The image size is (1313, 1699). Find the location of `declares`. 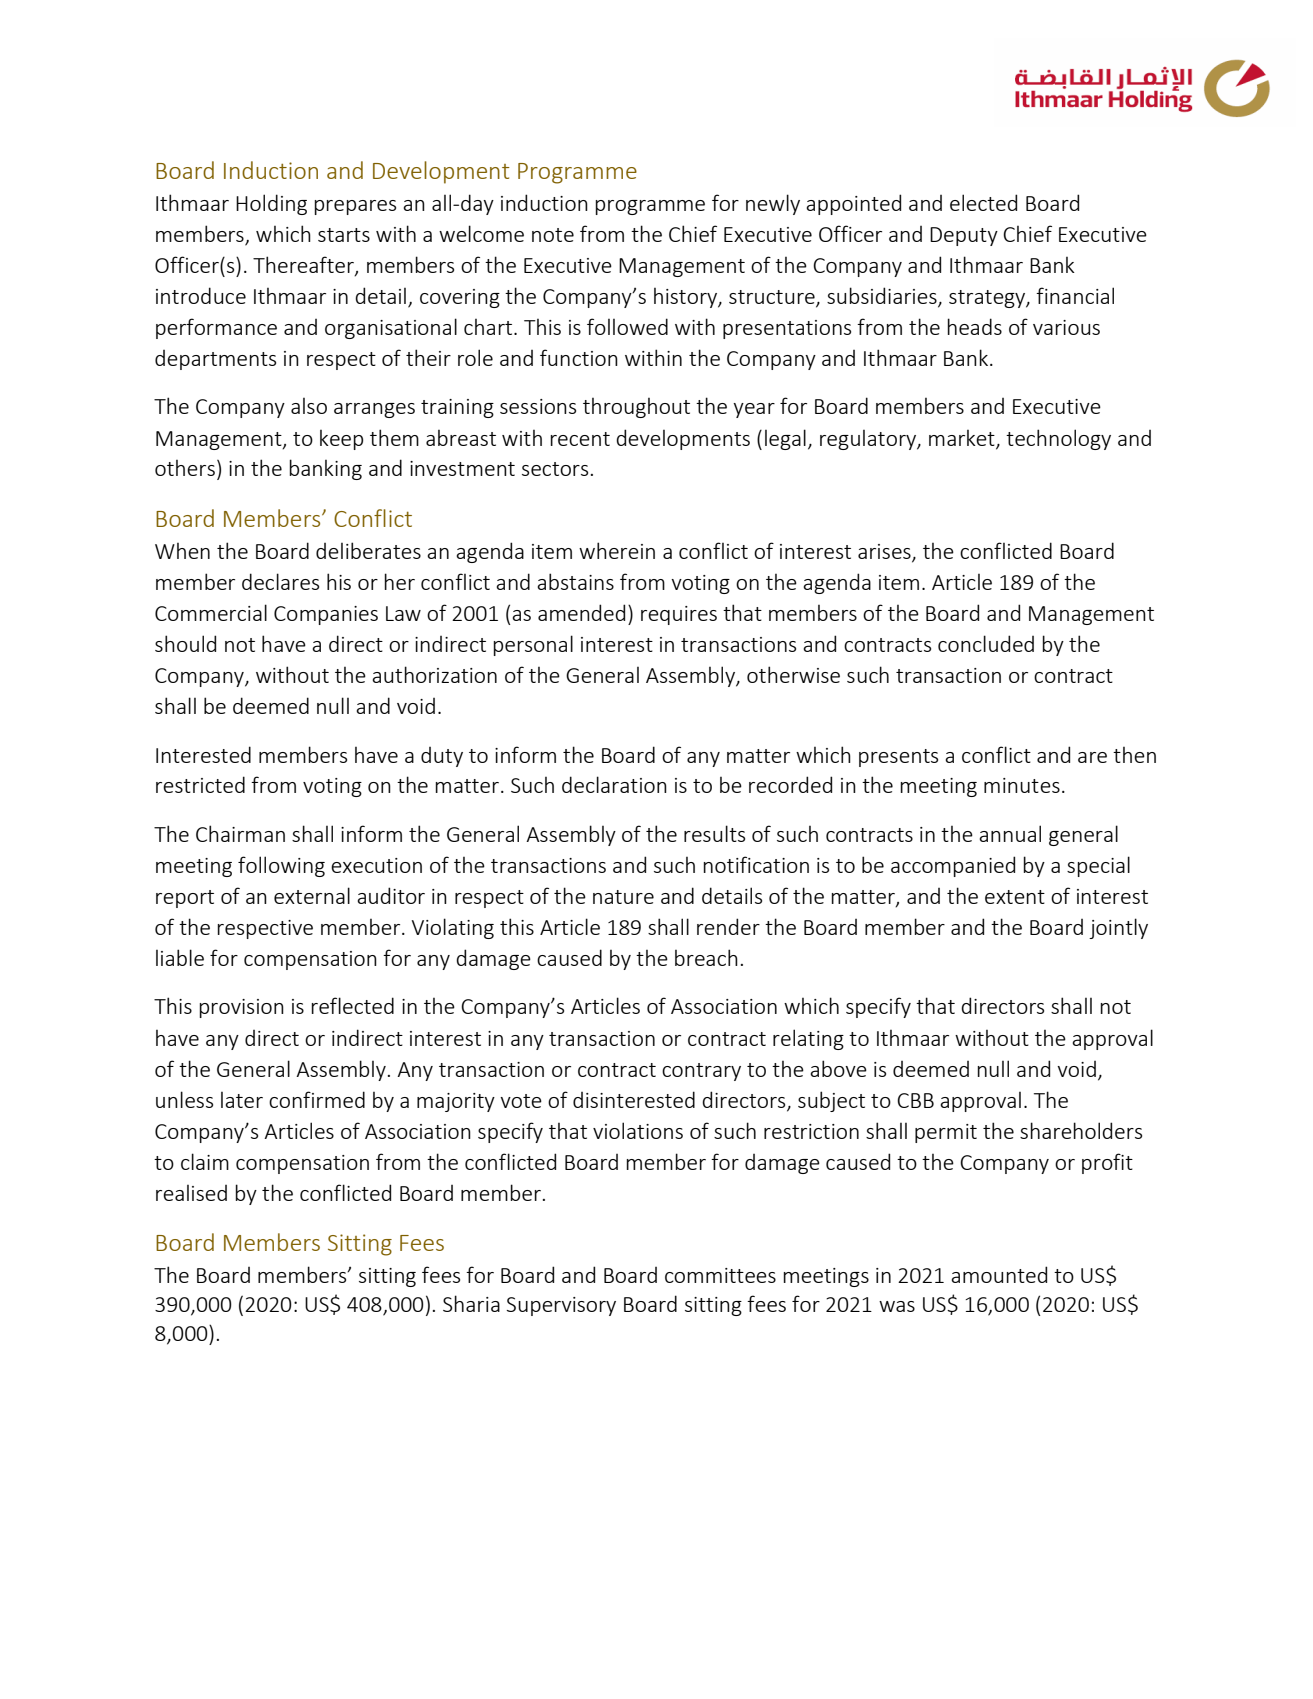

declares is located at coordinates (280, 581).
